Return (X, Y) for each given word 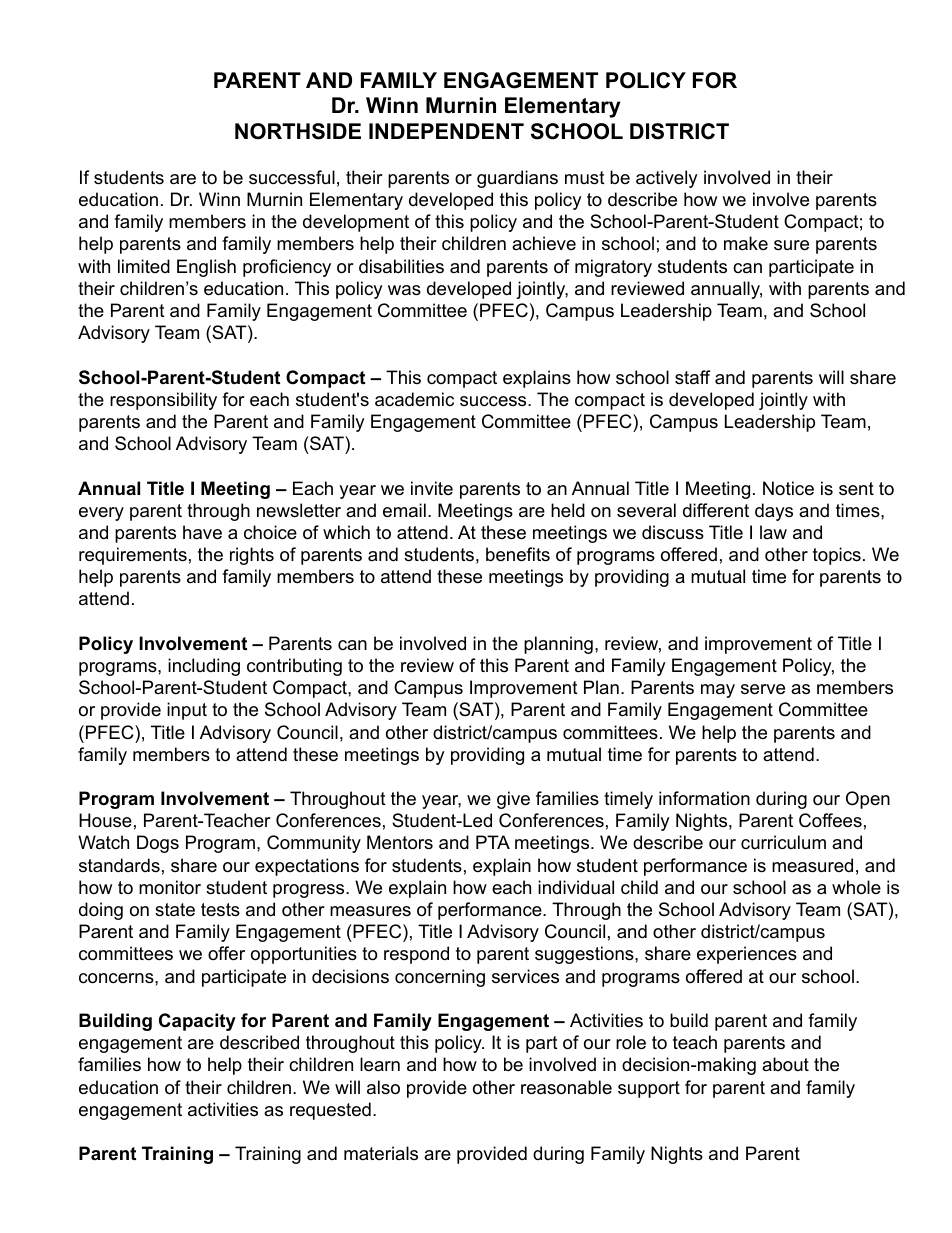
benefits (518, 554)
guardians (517, 179)
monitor (170, 887)
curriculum (783, 842)
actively (667, 179)
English (206, 268)
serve (763, 689)
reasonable (566, 1087)
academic (414, 399)
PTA (493, 842)
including (204, 667)
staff (692, 377)
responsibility (163, 401)
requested (330, 1111)
